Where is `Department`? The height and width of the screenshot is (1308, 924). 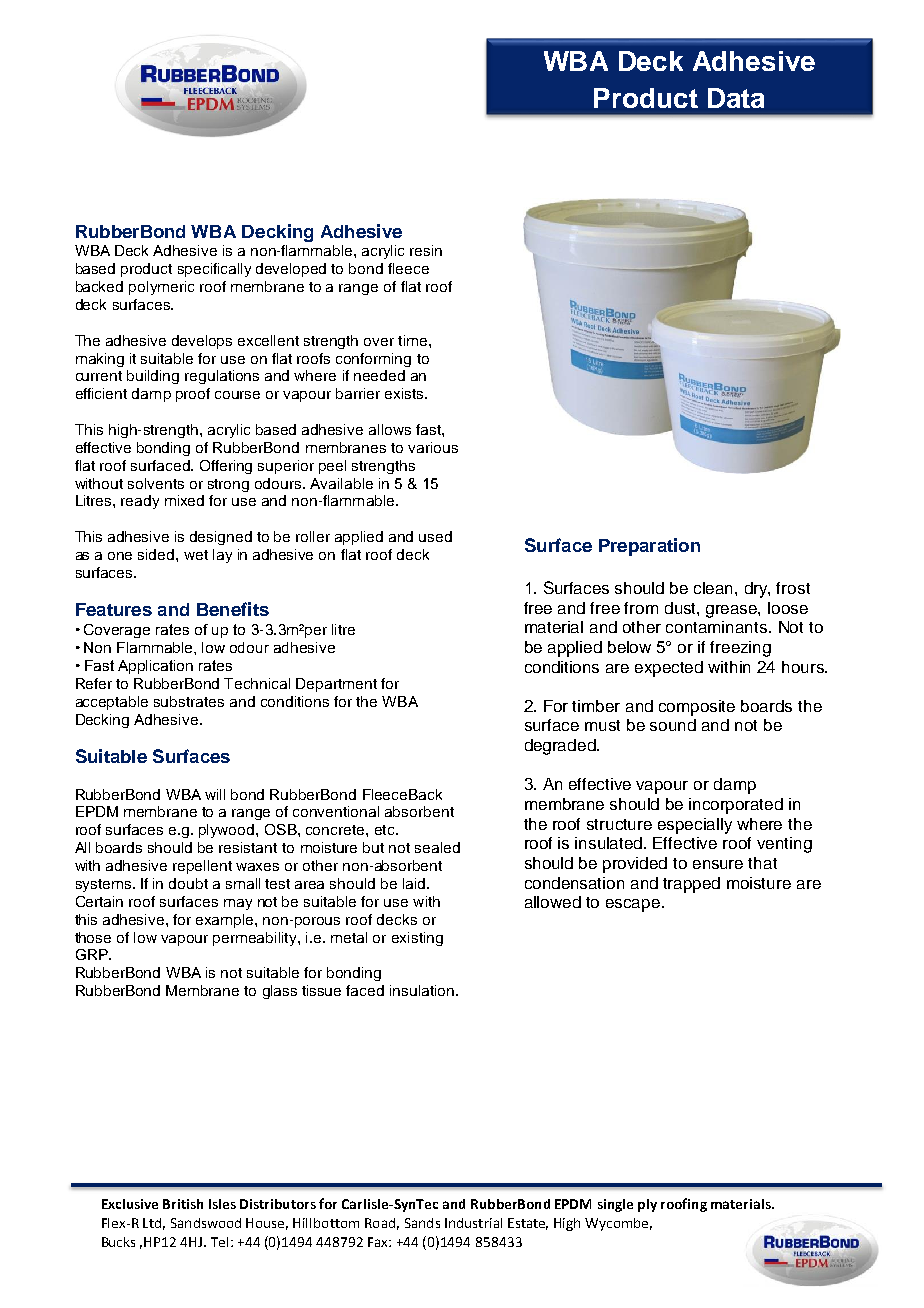
Department is located at coordinates (336, 685).
